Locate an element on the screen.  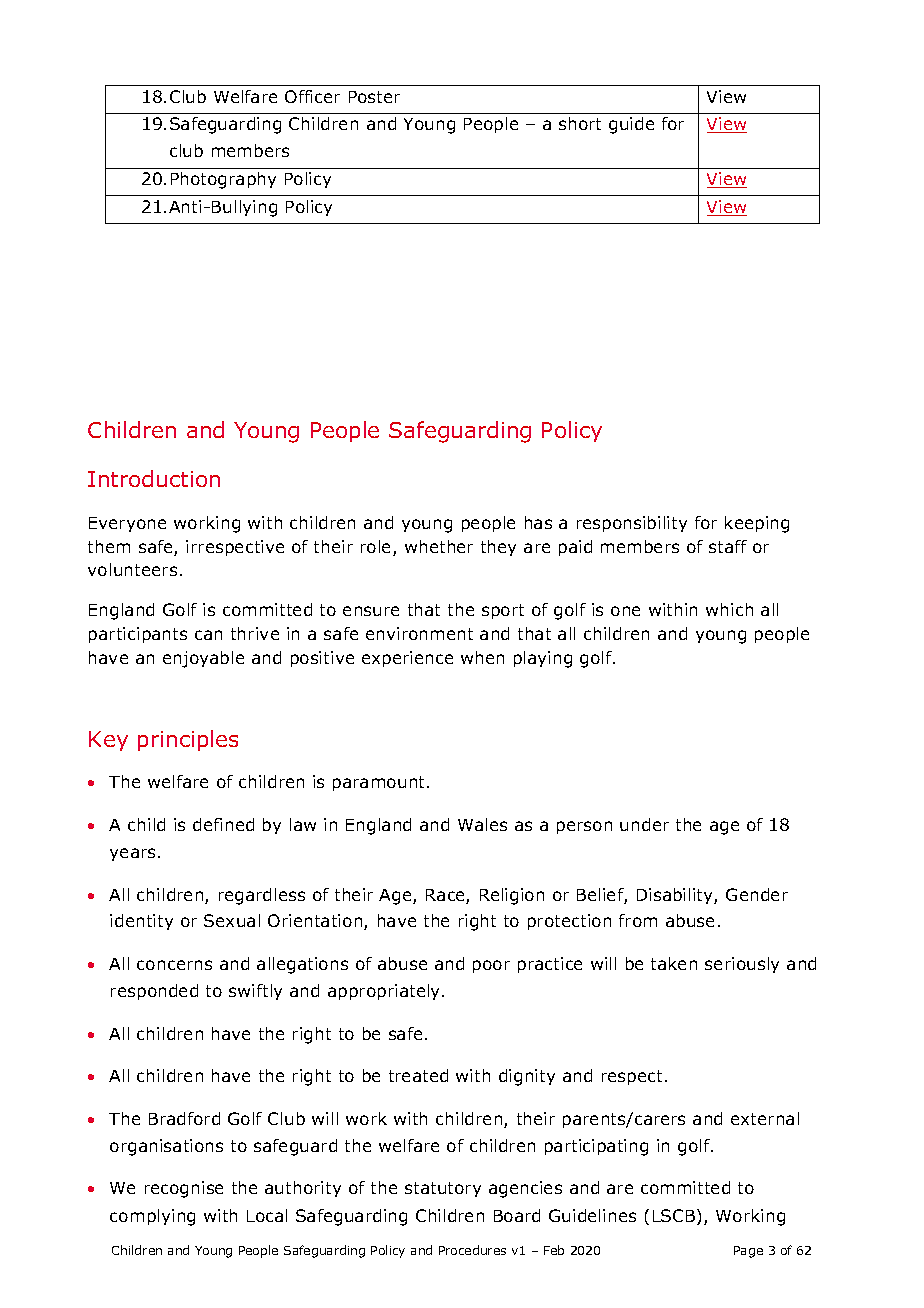
Officer is located at coordinates (312, 96).
